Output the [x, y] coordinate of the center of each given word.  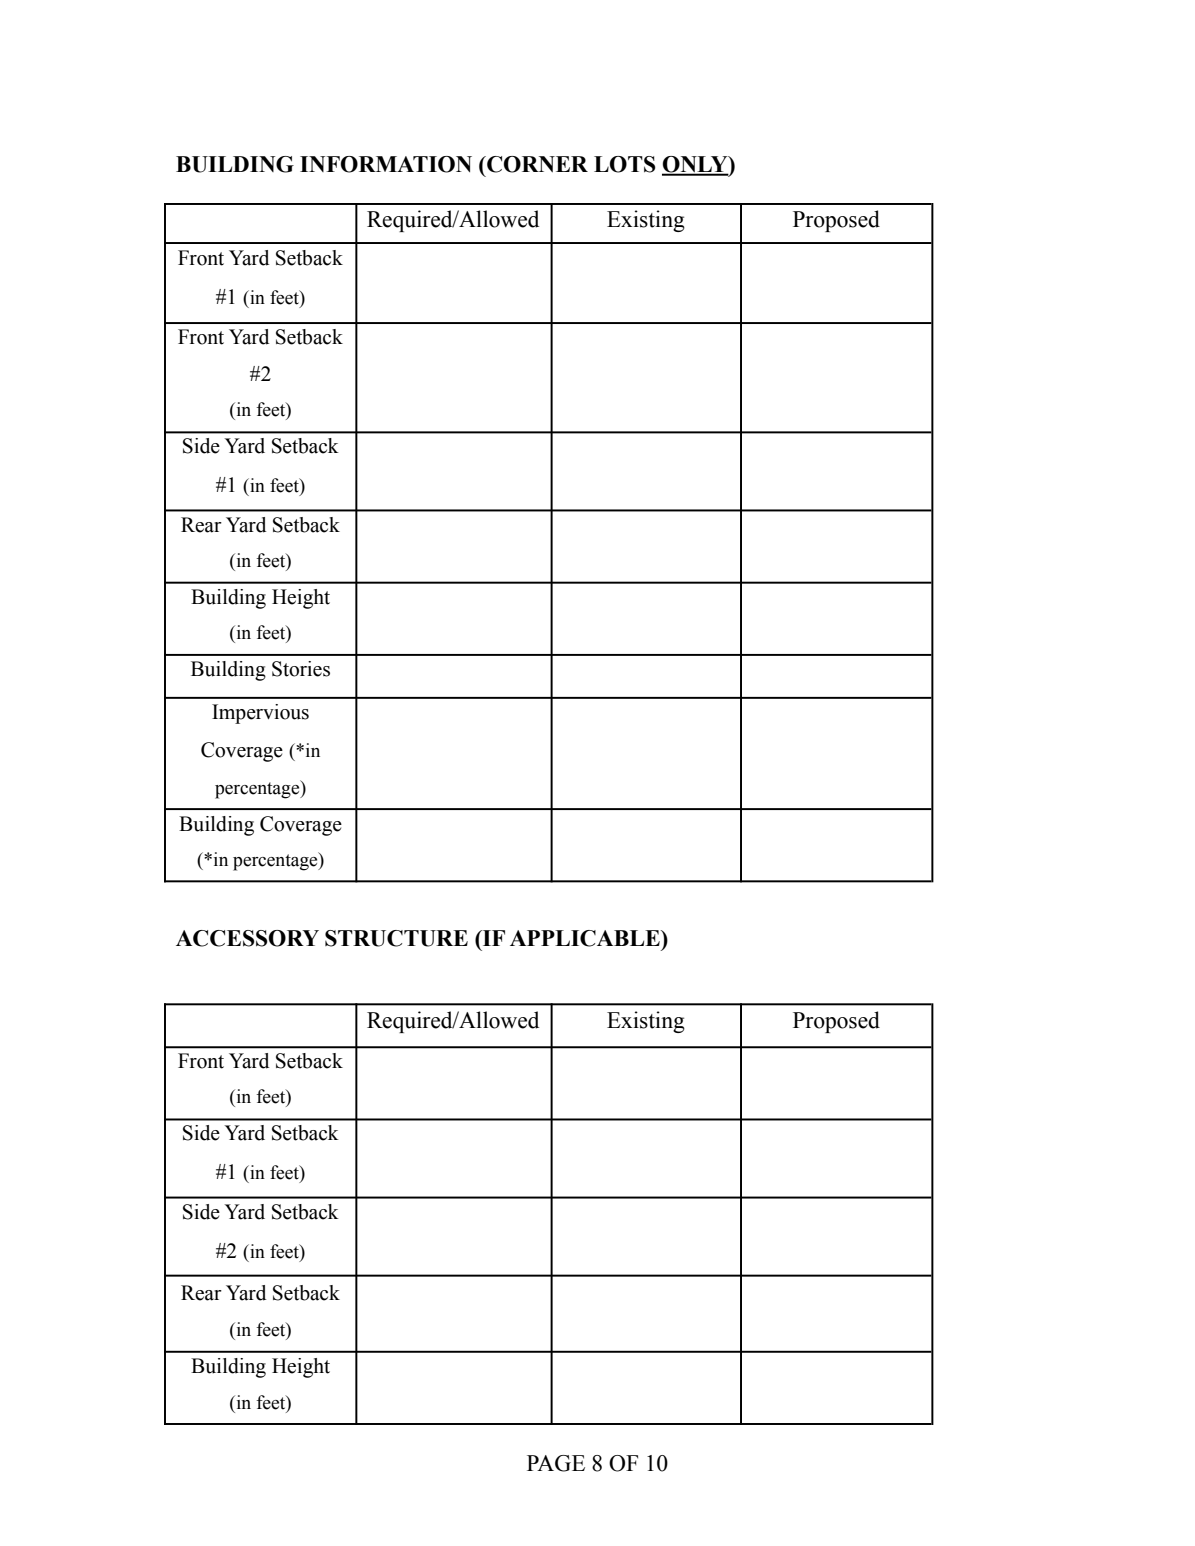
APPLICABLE [586, 938]
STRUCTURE [396, 938]
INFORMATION [386, 164]
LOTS [625, 164]
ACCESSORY [247, 938]
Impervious [260, 714]
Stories [301, 669]
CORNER [536, 164]
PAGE [556, 1463]
